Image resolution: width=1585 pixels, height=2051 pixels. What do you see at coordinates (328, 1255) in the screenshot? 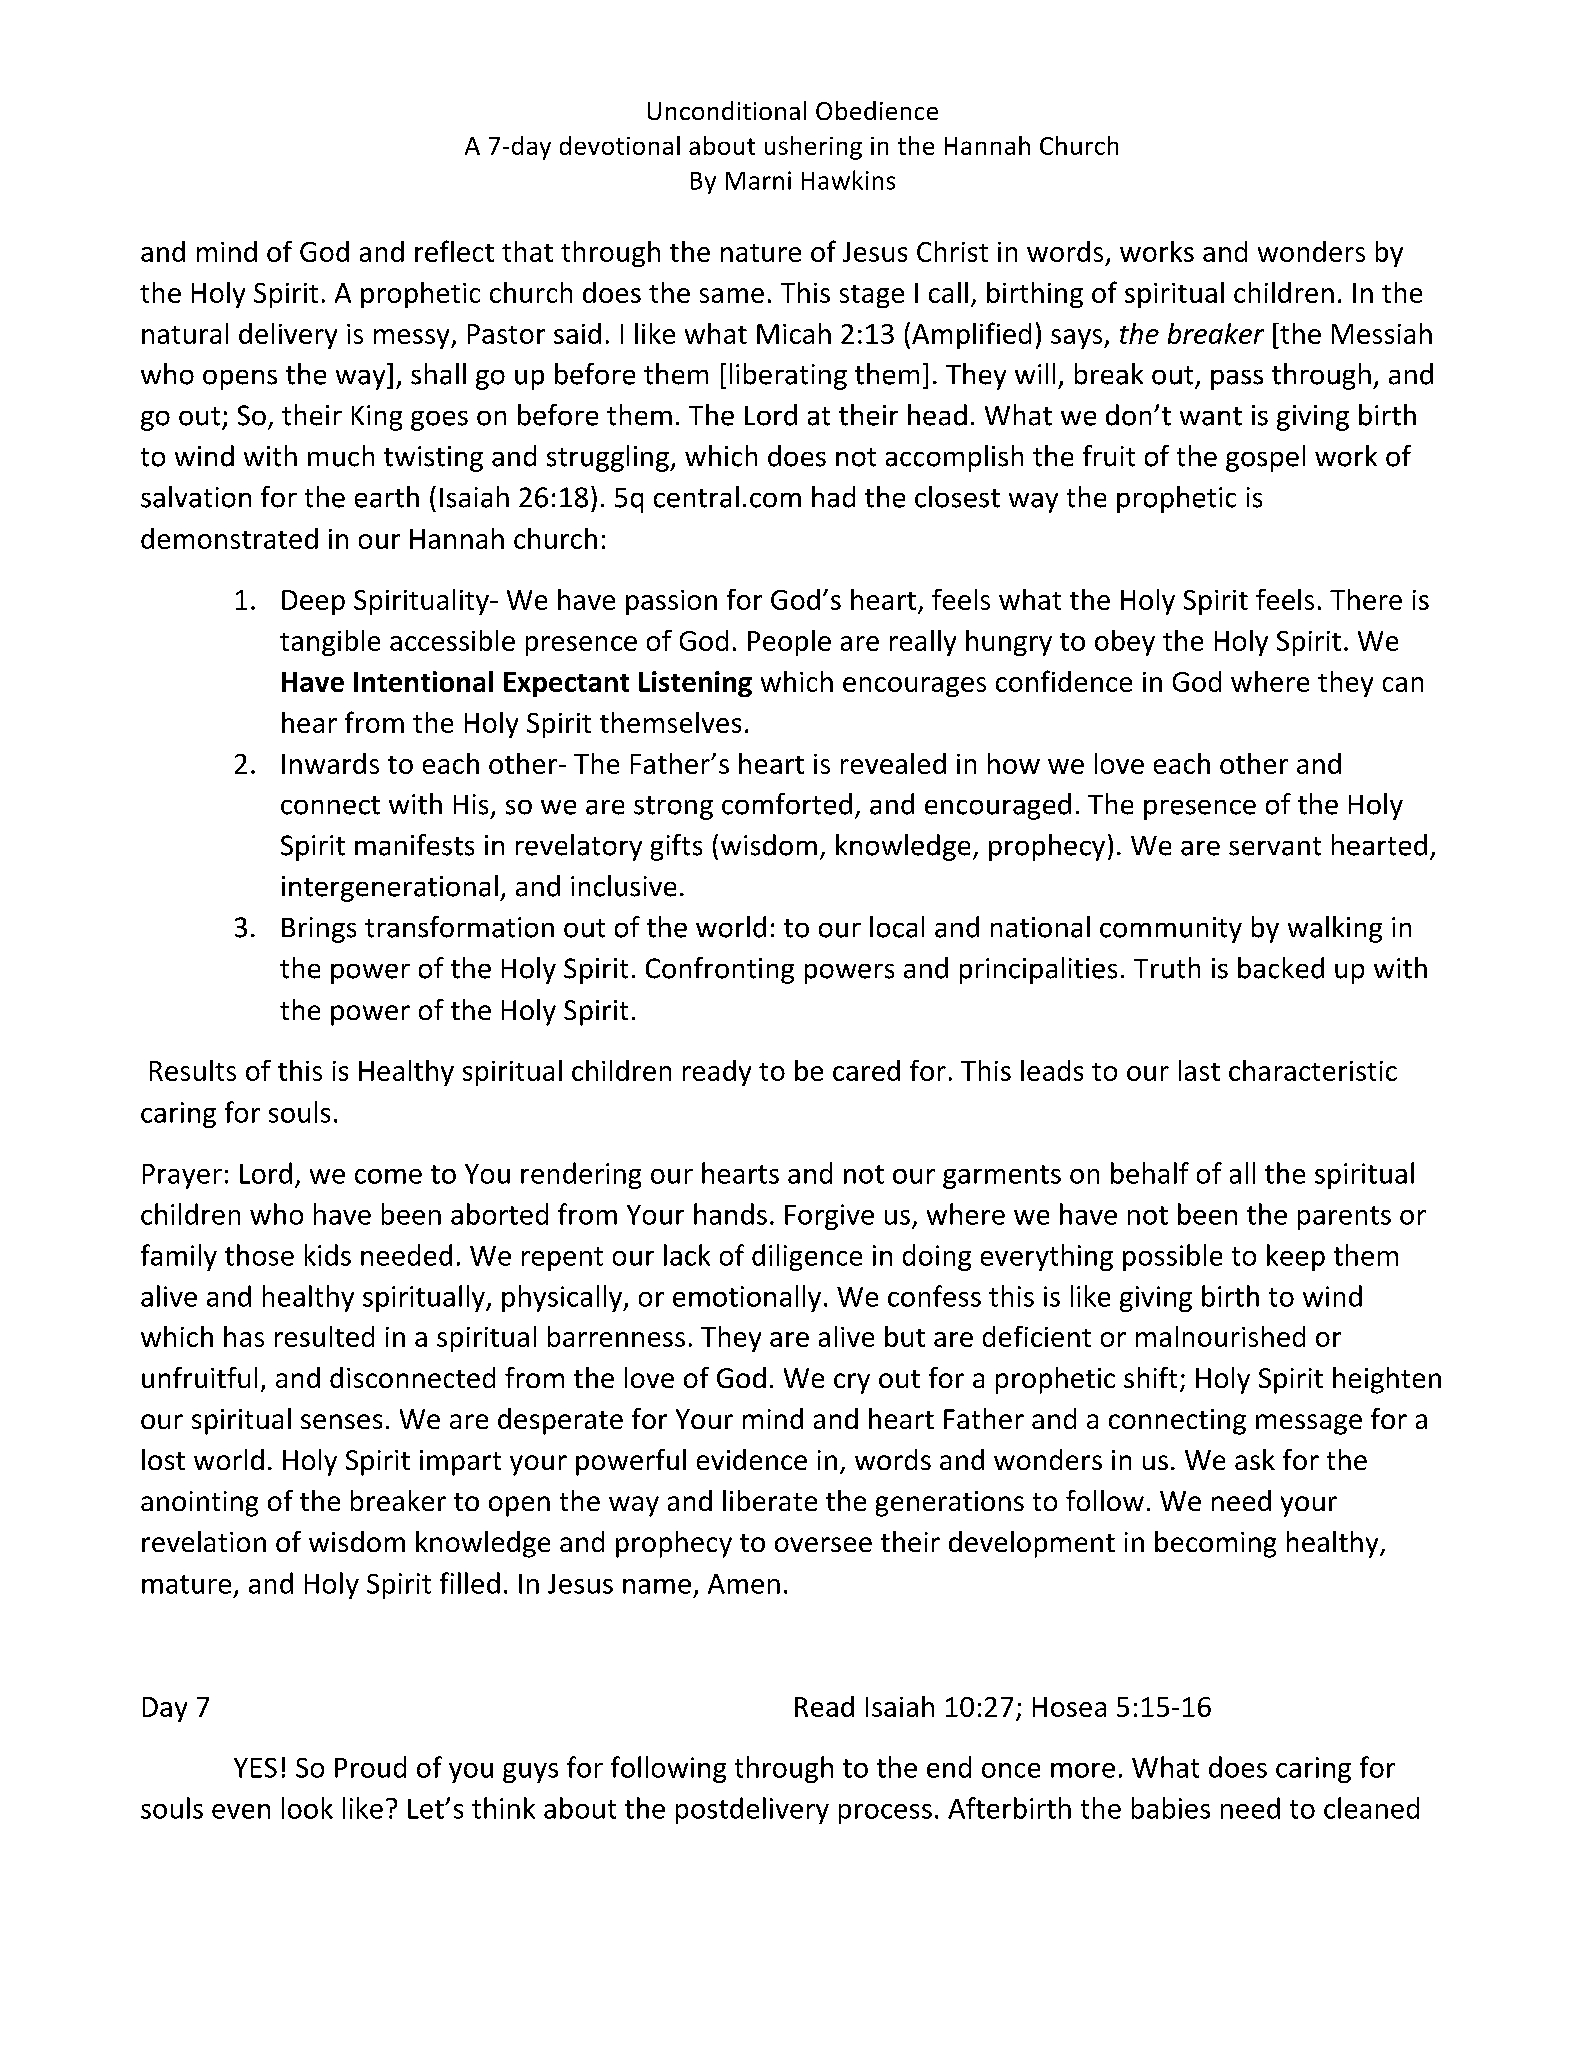
I see `kids` at bounding box center [328, 1255].
